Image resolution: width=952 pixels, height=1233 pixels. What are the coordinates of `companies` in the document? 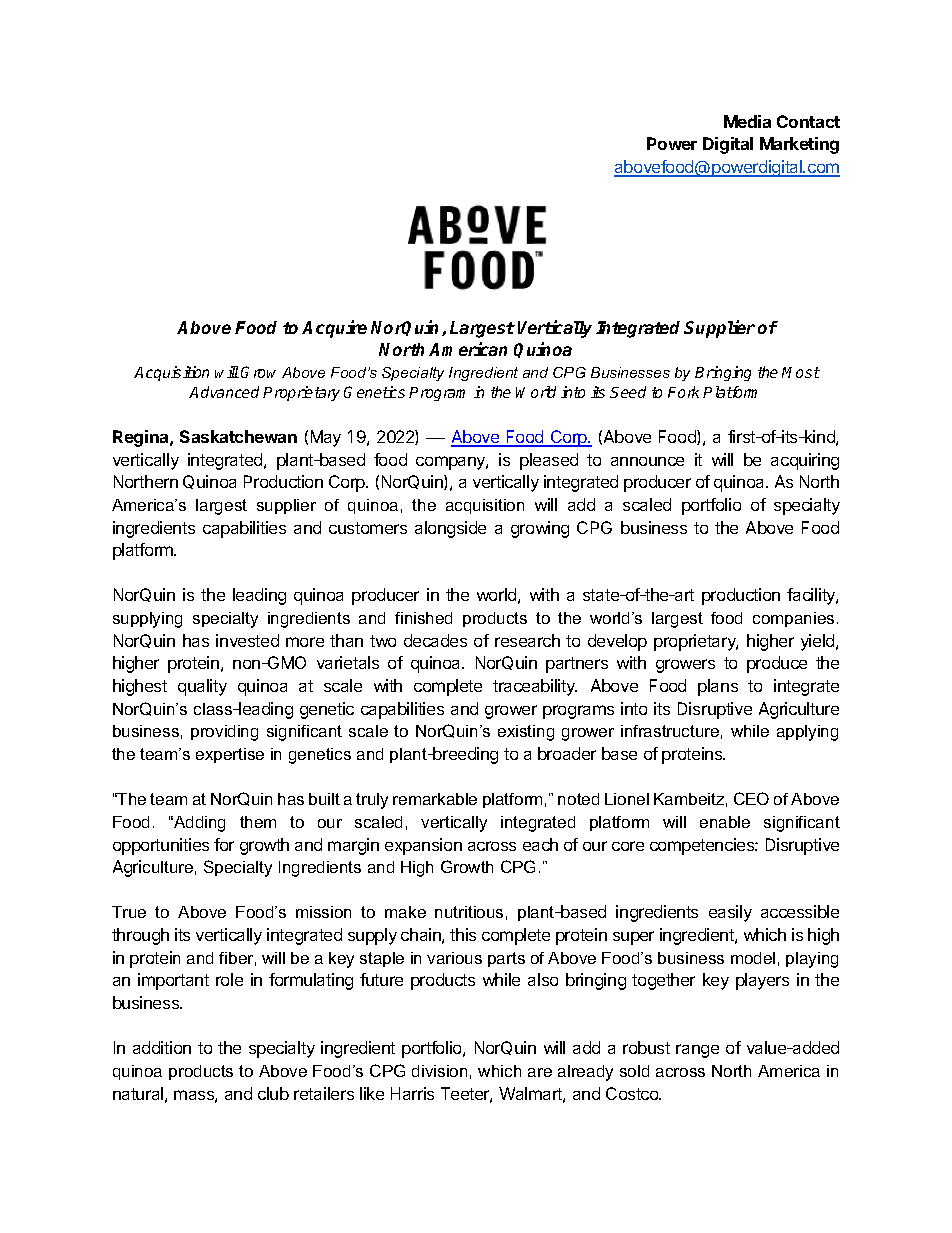 It's located at (793, 619).
